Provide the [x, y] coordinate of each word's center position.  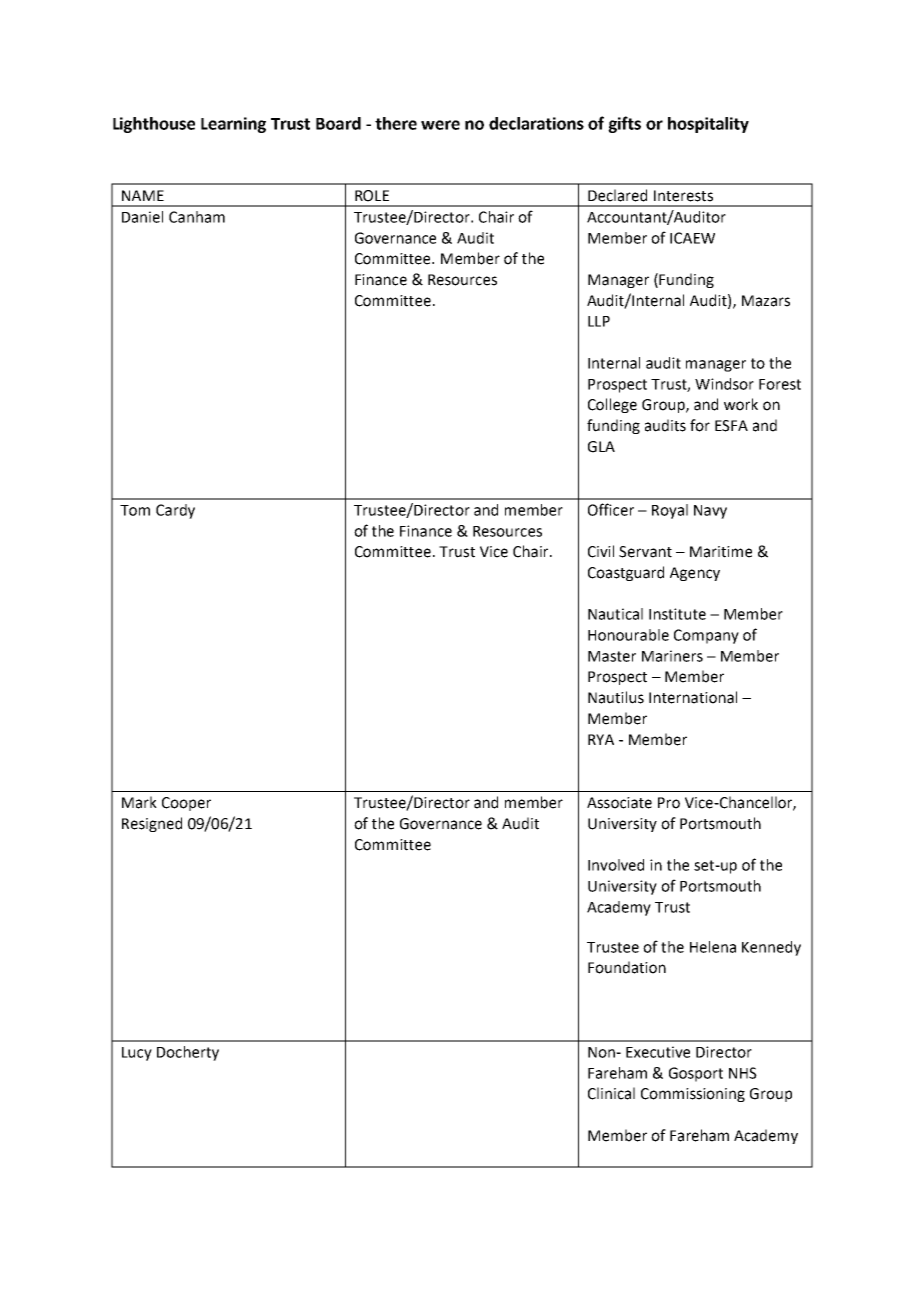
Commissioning [693, 1095]
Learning [233, 125]
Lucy [137, 1054]
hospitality [708, 125]
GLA [601, 447]
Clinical [611, 1093]
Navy [710, 512]
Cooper [186, 804]
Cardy [175, 511]
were [440, 125]
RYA [601, 739]
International [693, 697]
